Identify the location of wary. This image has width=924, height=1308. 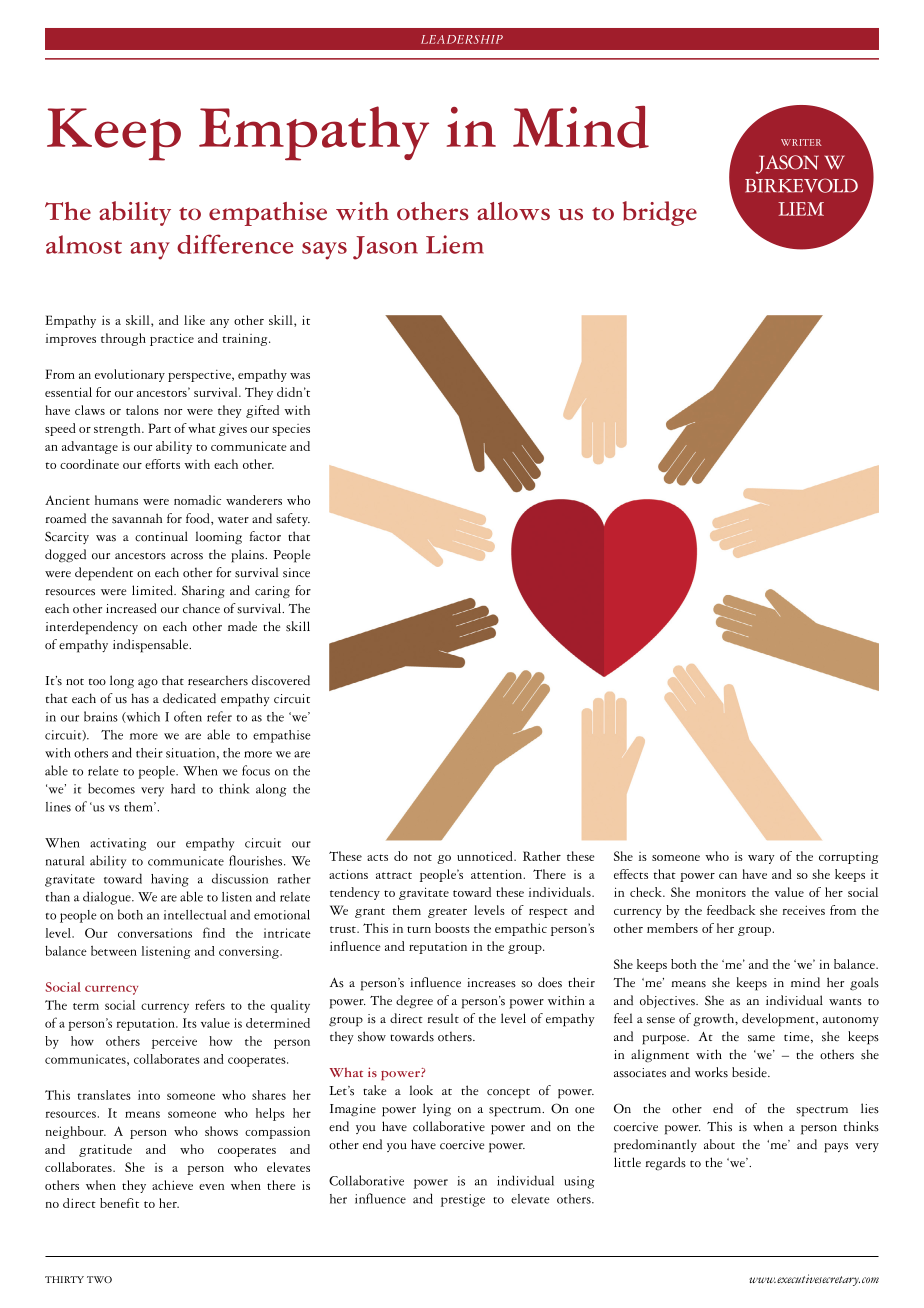
(761, 859).
